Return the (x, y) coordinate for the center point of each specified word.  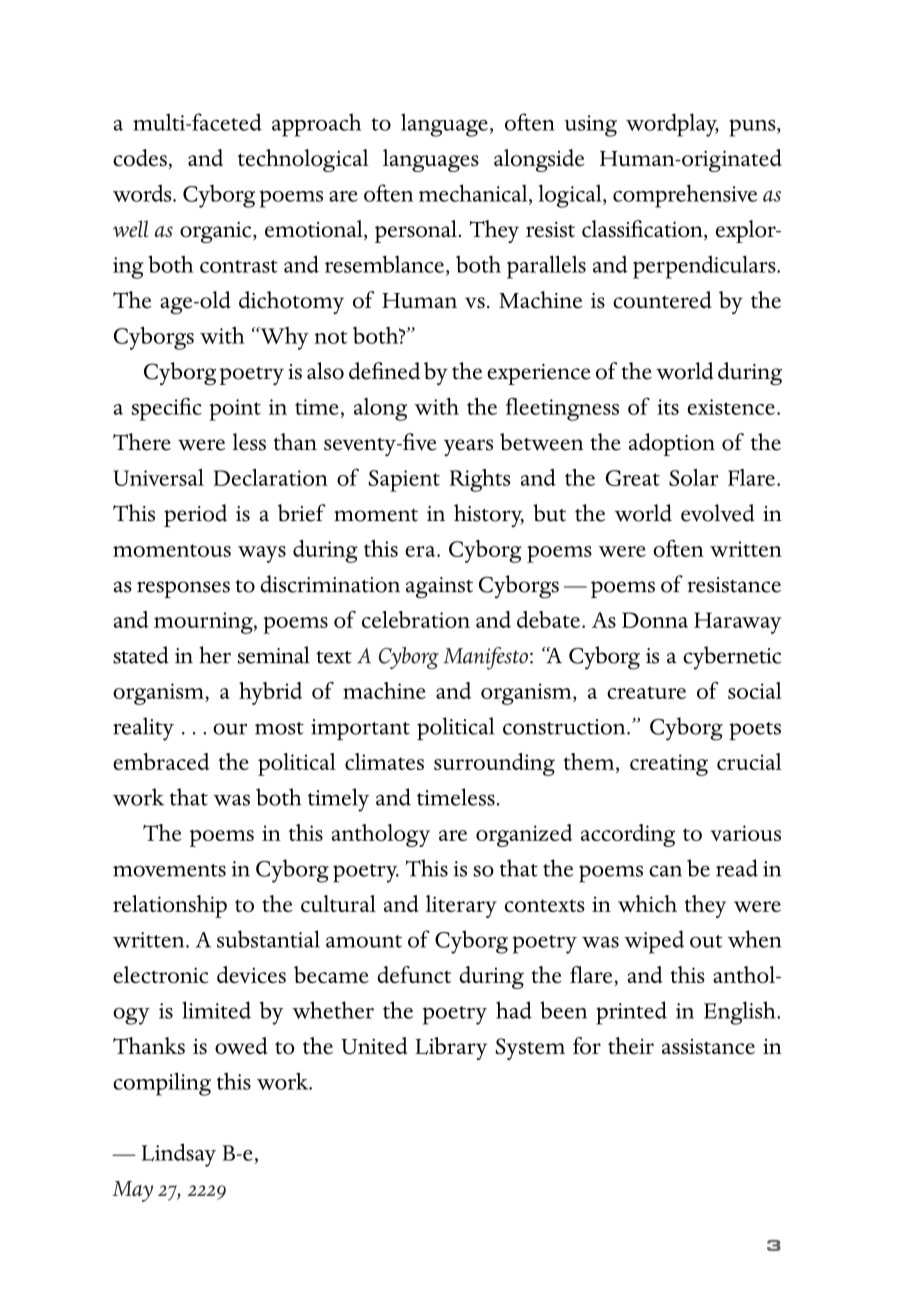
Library (451, 1048)
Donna (655, 620)
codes (140, 158)
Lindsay (179, 1155)
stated (141, 655)
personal (416, 231)
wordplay (672, 125)
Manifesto (487, 658)
